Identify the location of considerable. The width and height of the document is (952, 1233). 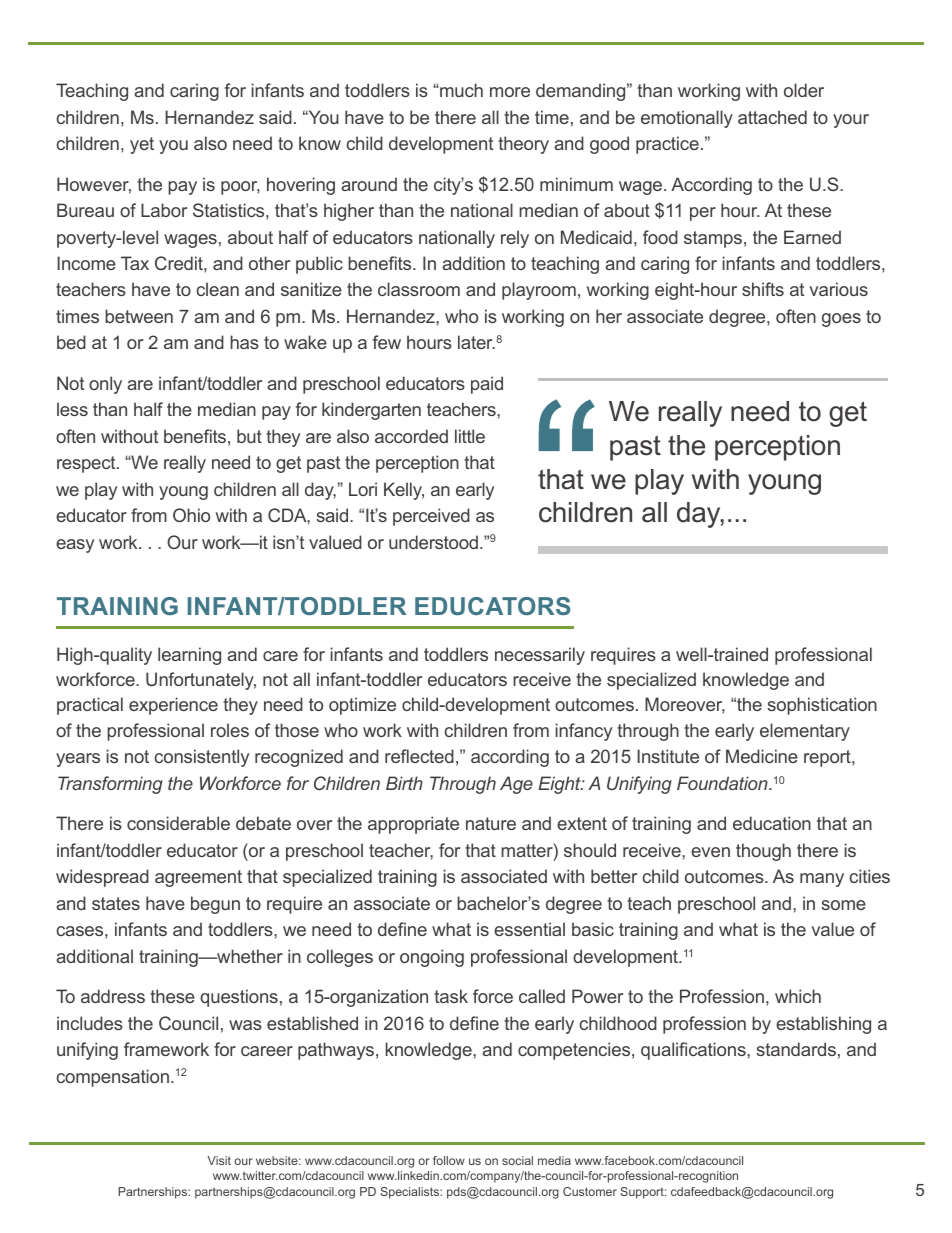
(178, 823).
